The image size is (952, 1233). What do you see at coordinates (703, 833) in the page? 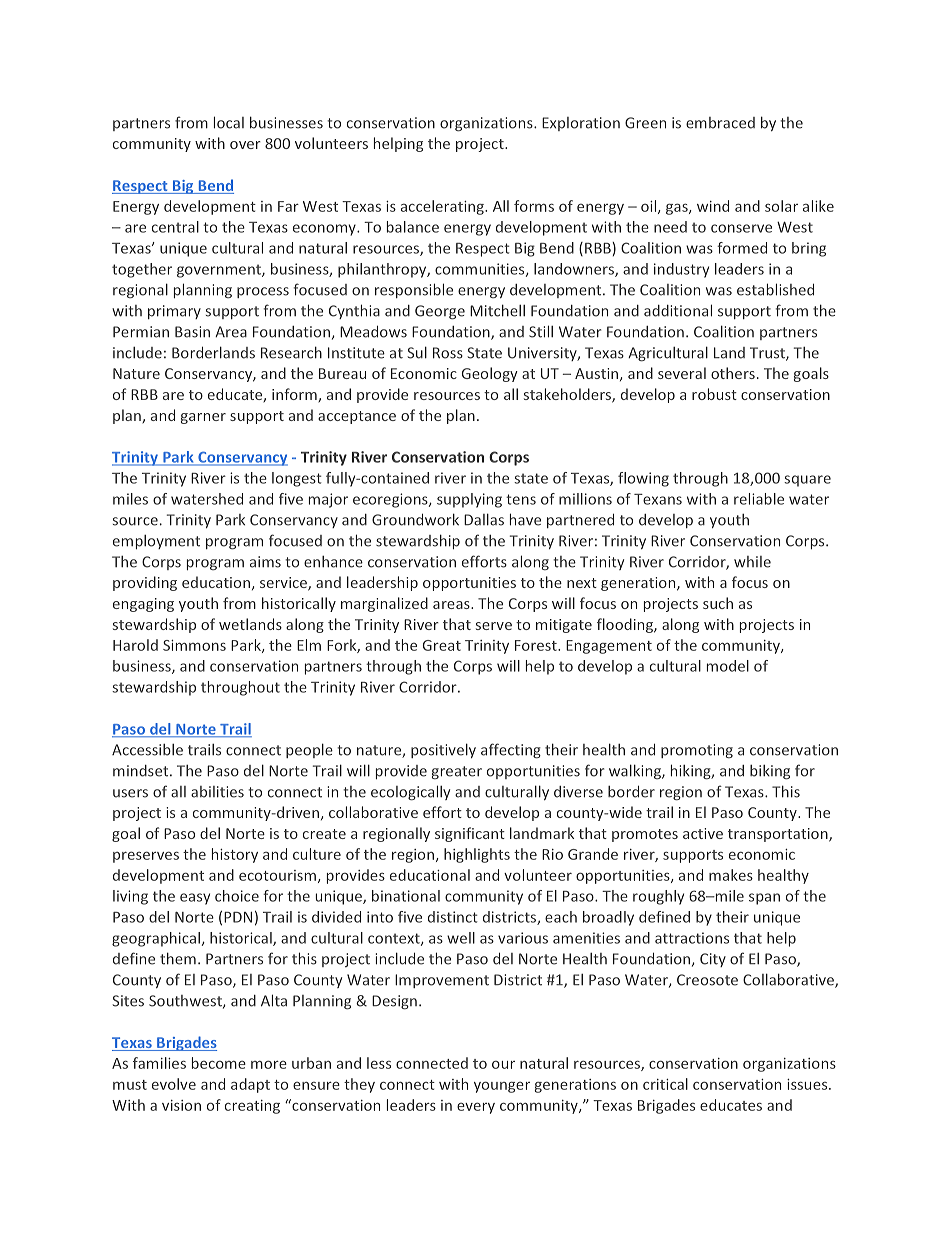
I see `active` at bounding box center [703, 833].
